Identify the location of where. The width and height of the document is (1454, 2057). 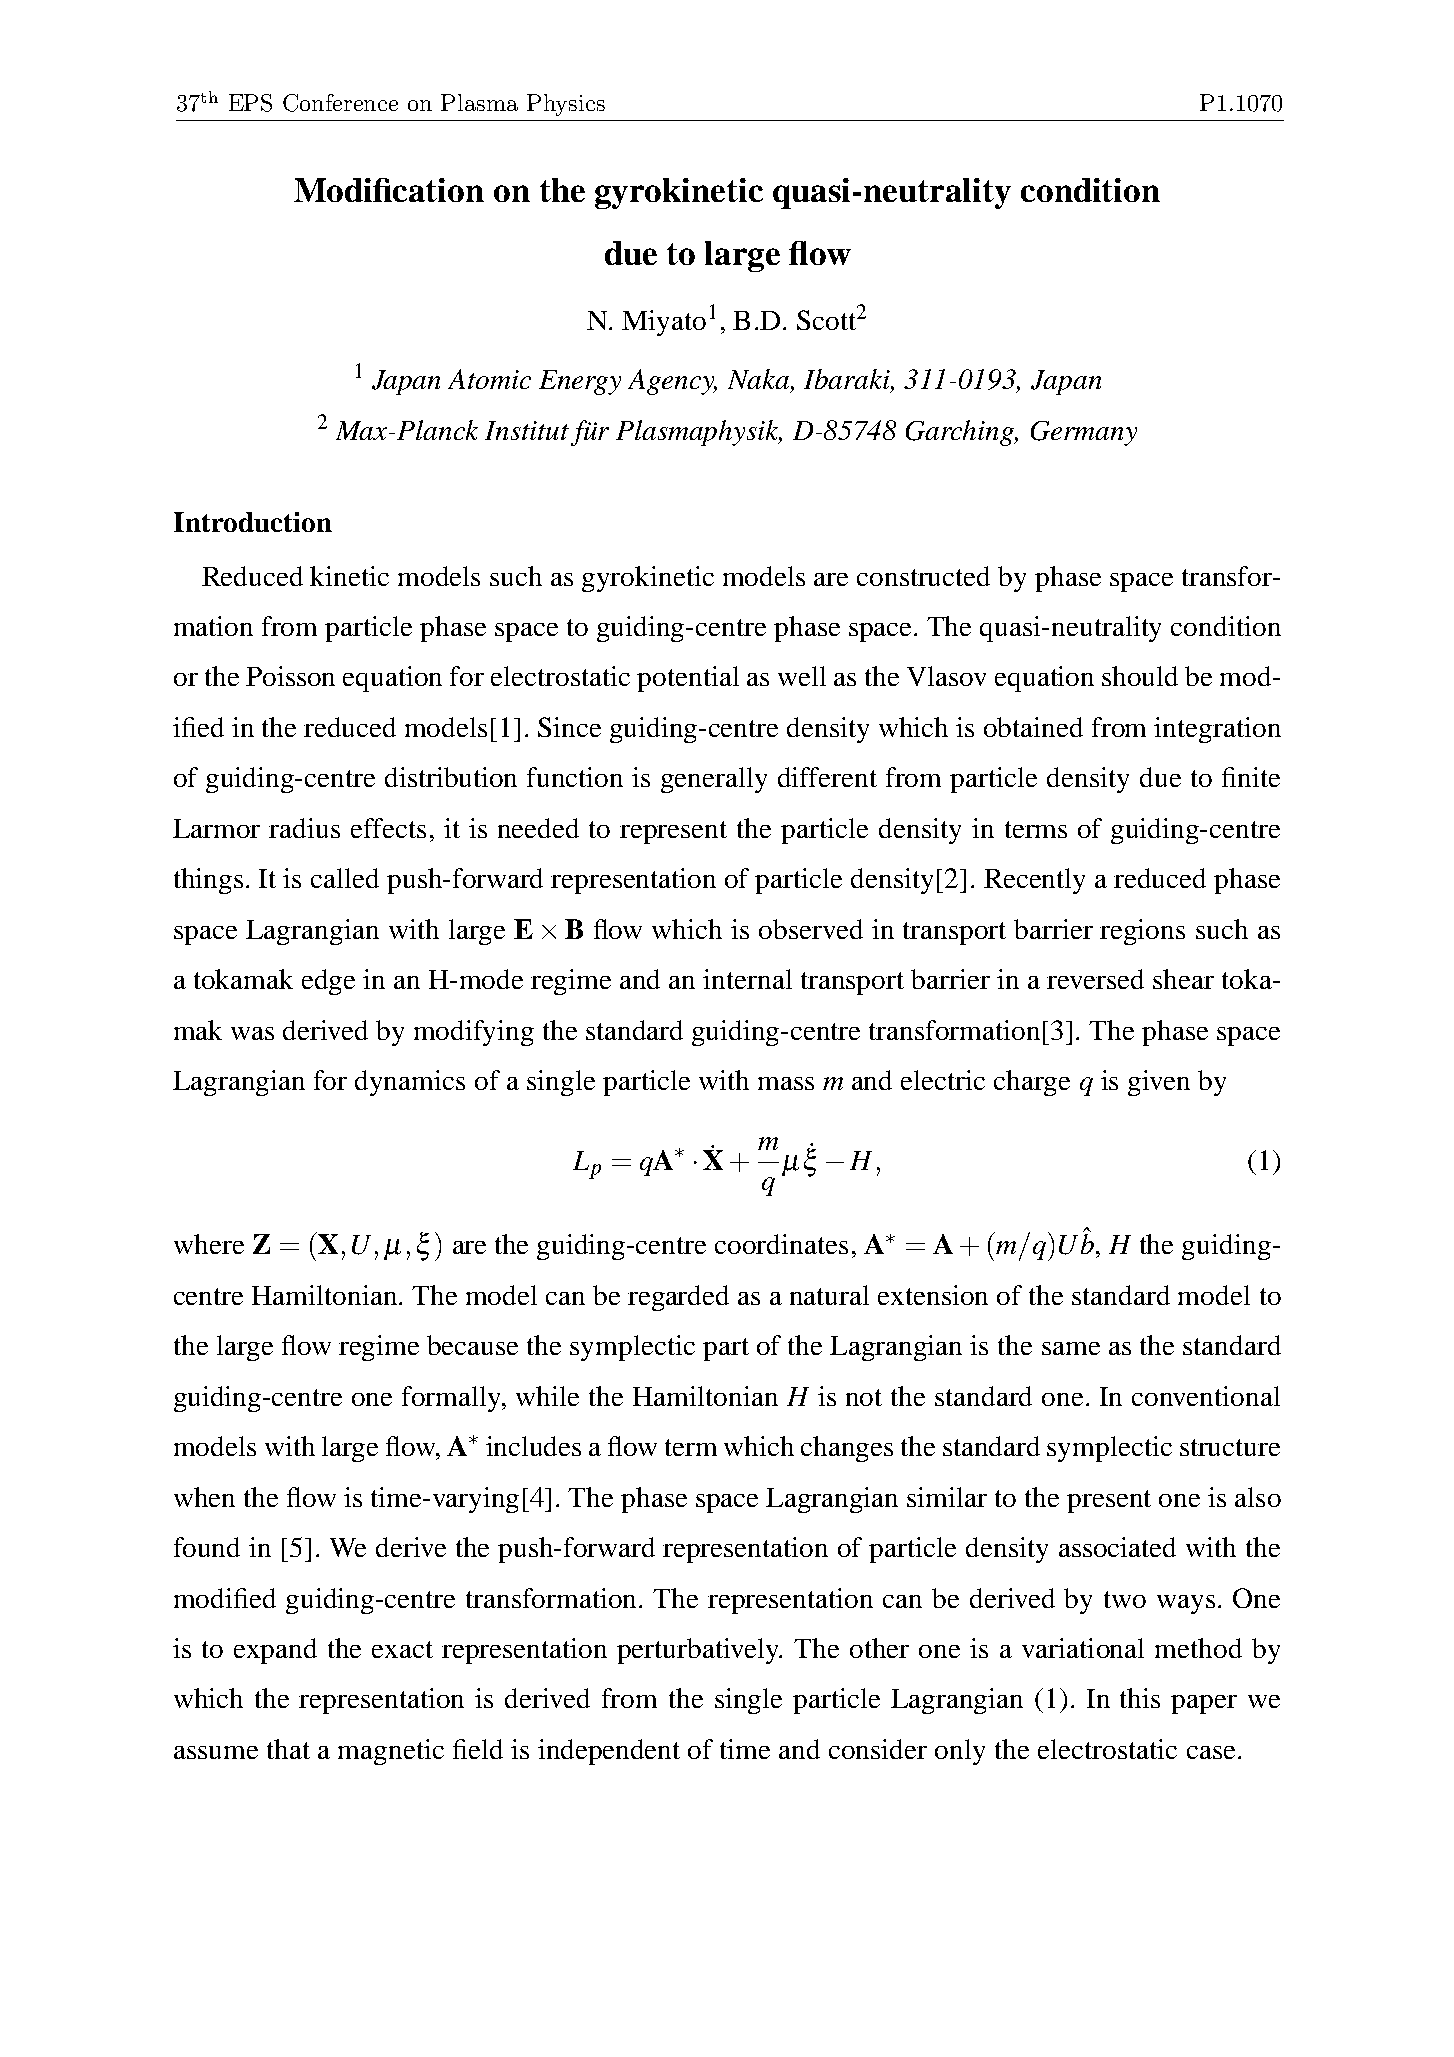
(209, 1244).
